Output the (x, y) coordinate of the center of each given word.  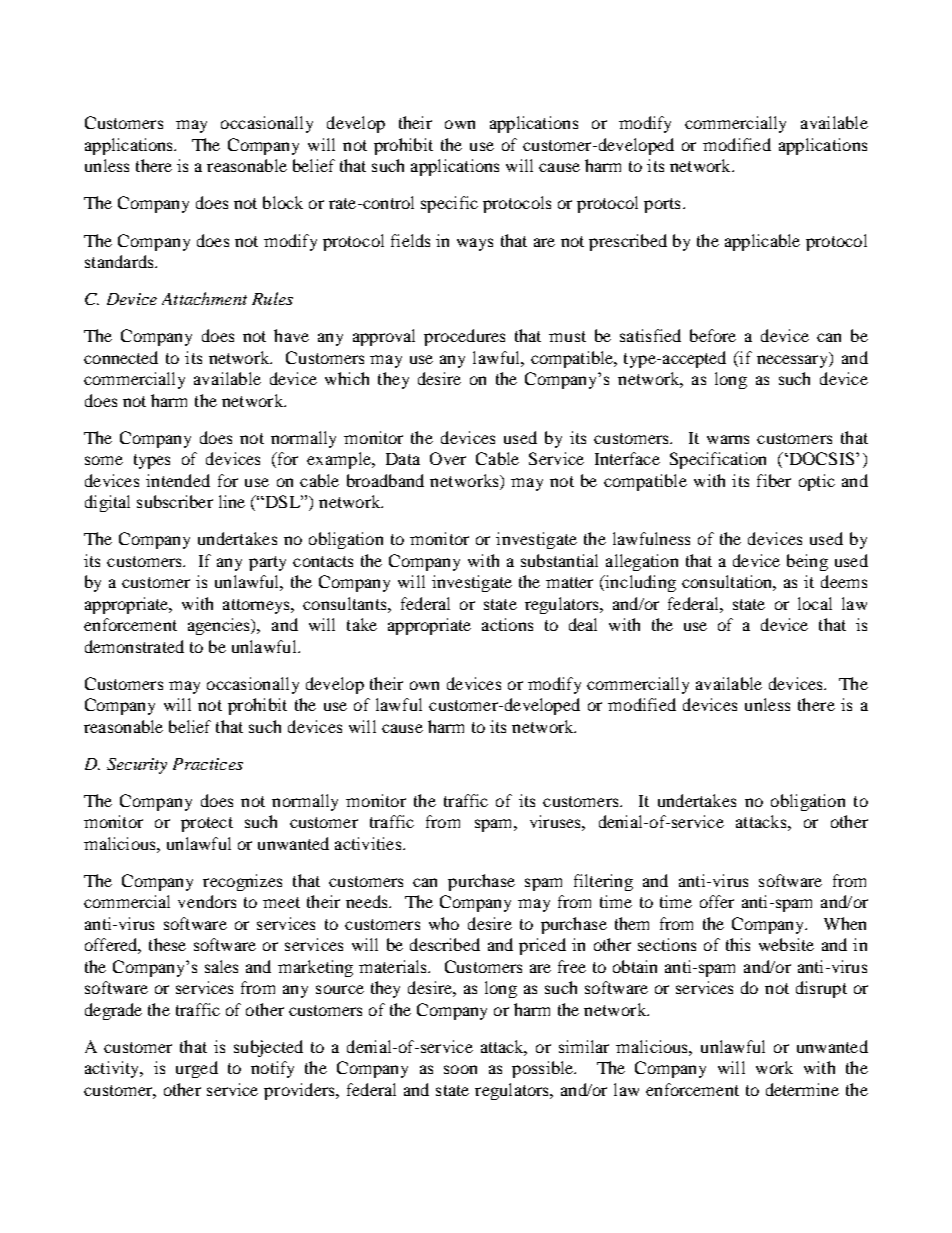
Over (448, 458)
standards (120, 261)
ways (475, 244)
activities (369, 843)
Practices (208, 764)
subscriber (175, 501)
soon (460, 1069)
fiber (774, 480)
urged (197, 1069)
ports (662, 205)
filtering (603, 882)
